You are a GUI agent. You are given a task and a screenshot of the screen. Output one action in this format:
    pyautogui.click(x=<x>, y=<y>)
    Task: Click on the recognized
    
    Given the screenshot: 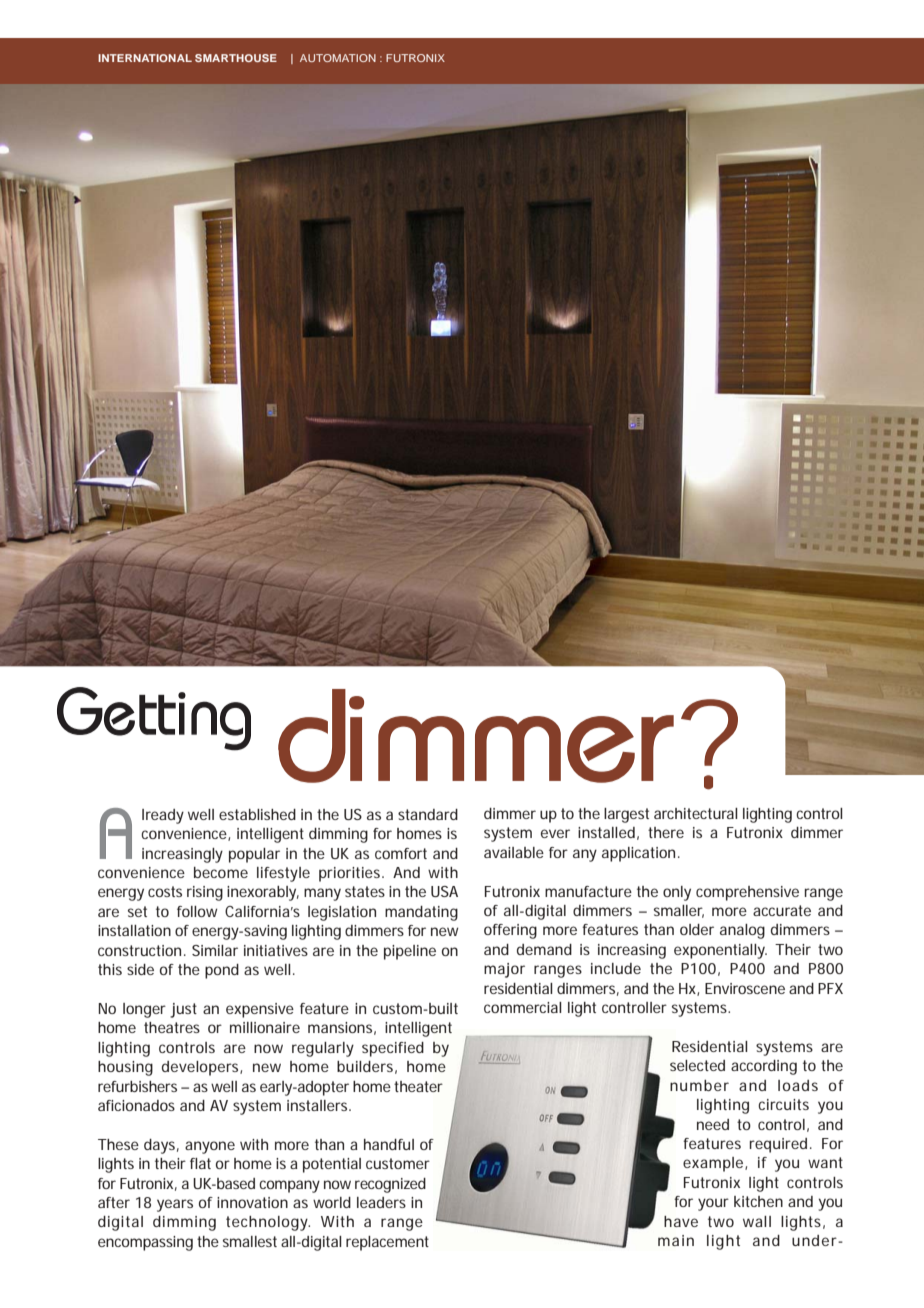 What is the action you would take?
    pyautogui.click(x=390, y=1185)
